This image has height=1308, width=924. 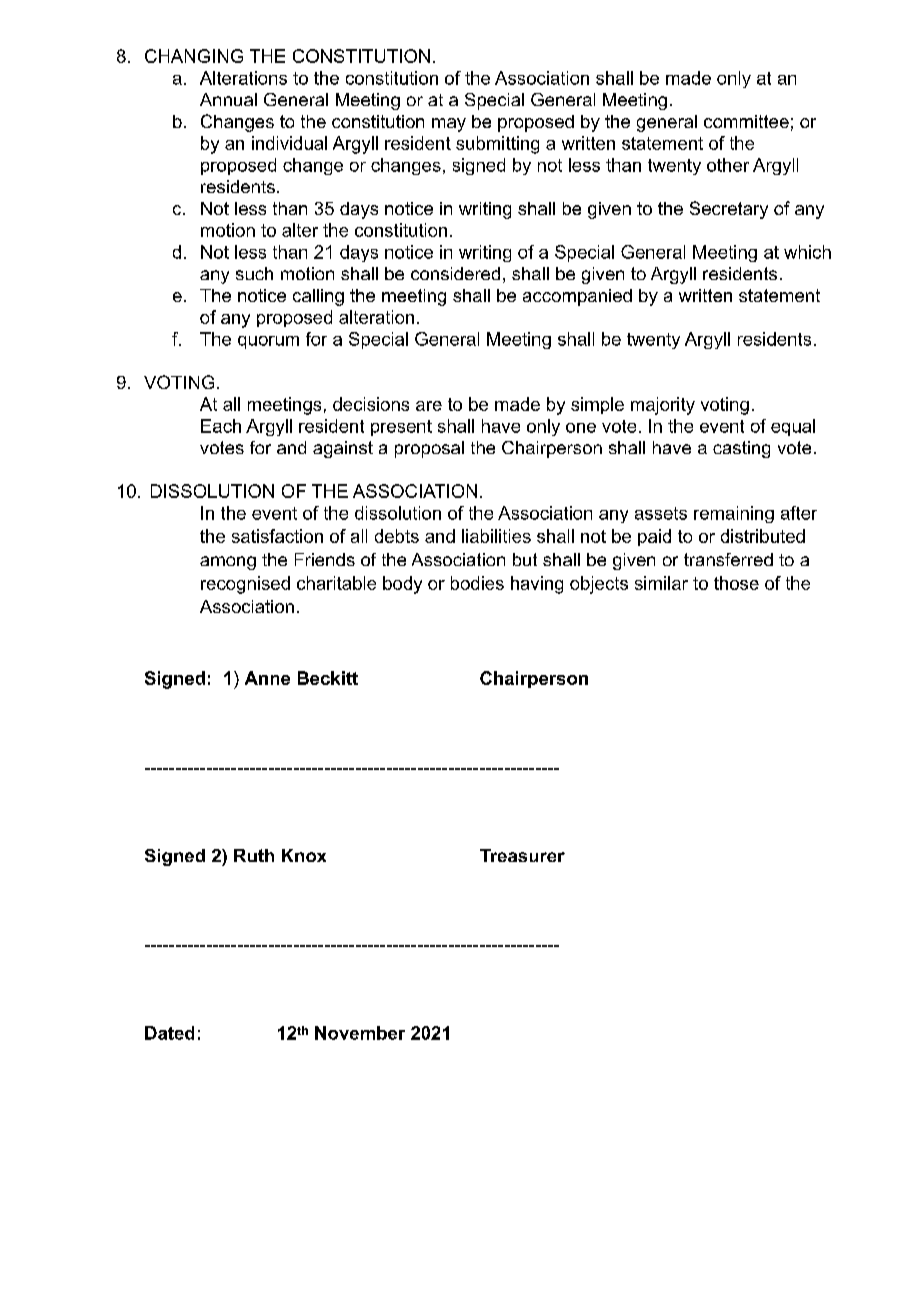 What do you see at coordinates (728, 559) in the image?
I see `transferred` at bounding box center [728, 559].
